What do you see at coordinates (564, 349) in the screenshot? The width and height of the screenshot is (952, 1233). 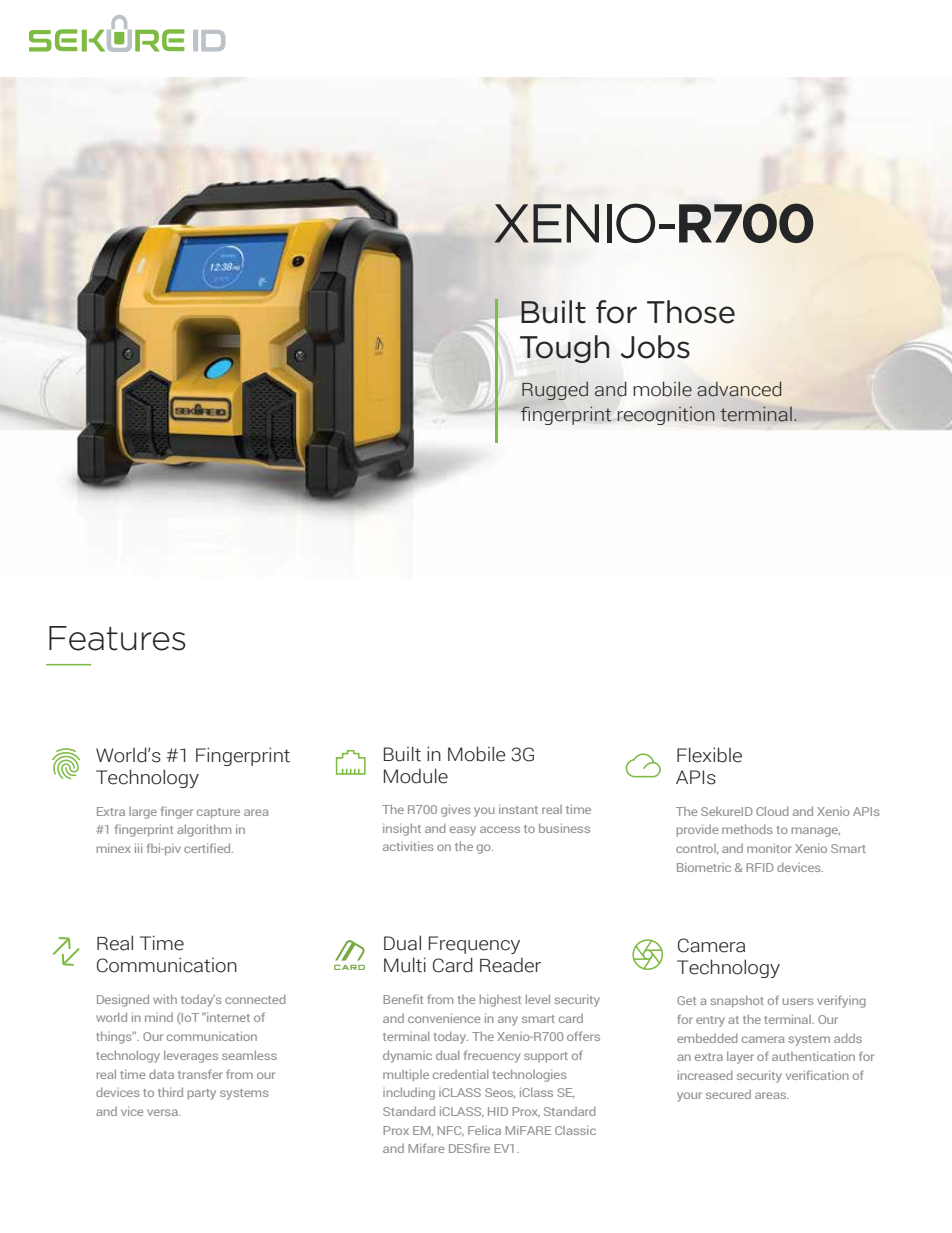 I see `Tough` at bounding box center [564, 349].
